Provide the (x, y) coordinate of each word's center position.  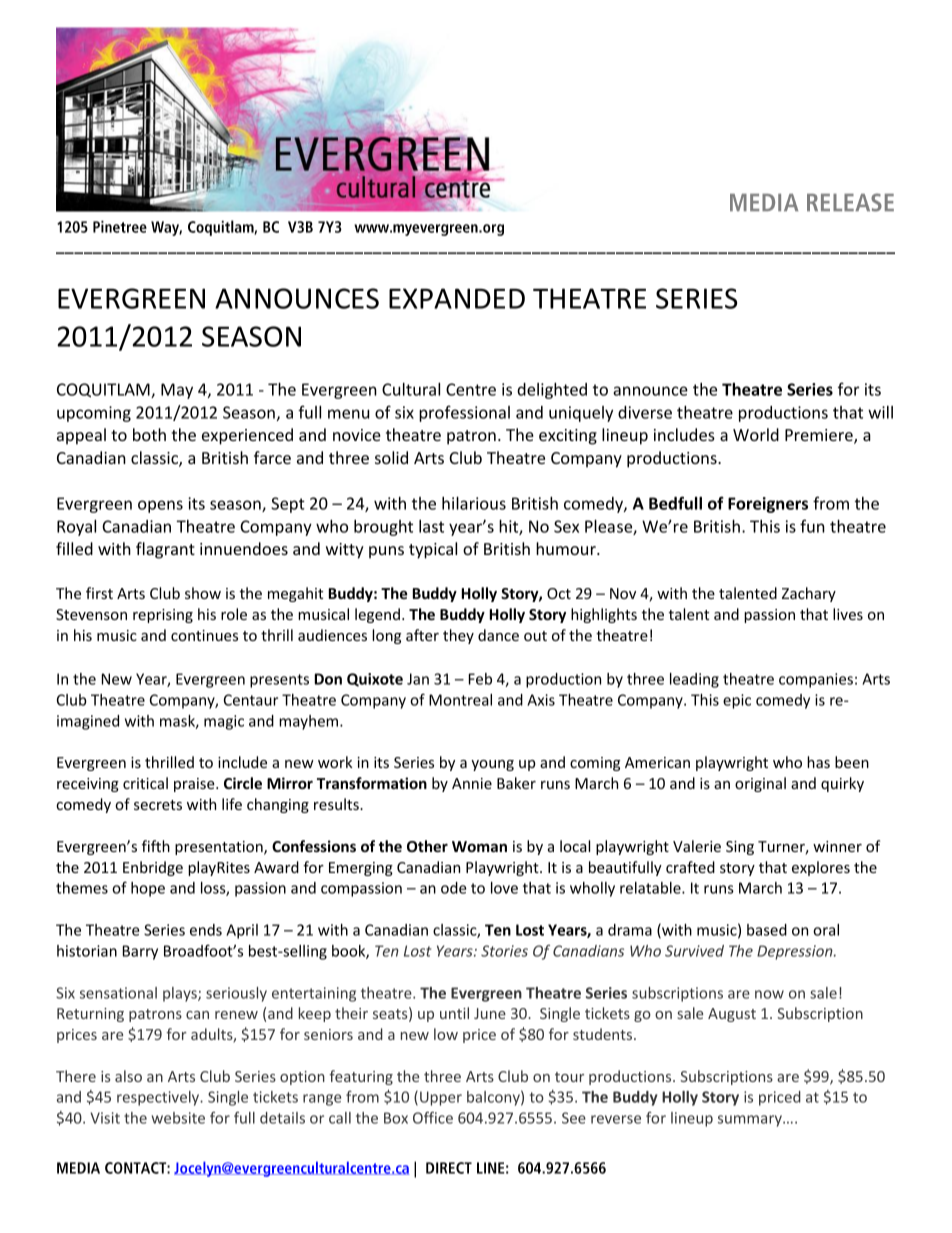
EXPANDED (457, 298)
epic (737, 701)
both (149, 434)
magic (224, 722)
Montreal (460, 700)
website (178, 1118)
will (880, 412)
